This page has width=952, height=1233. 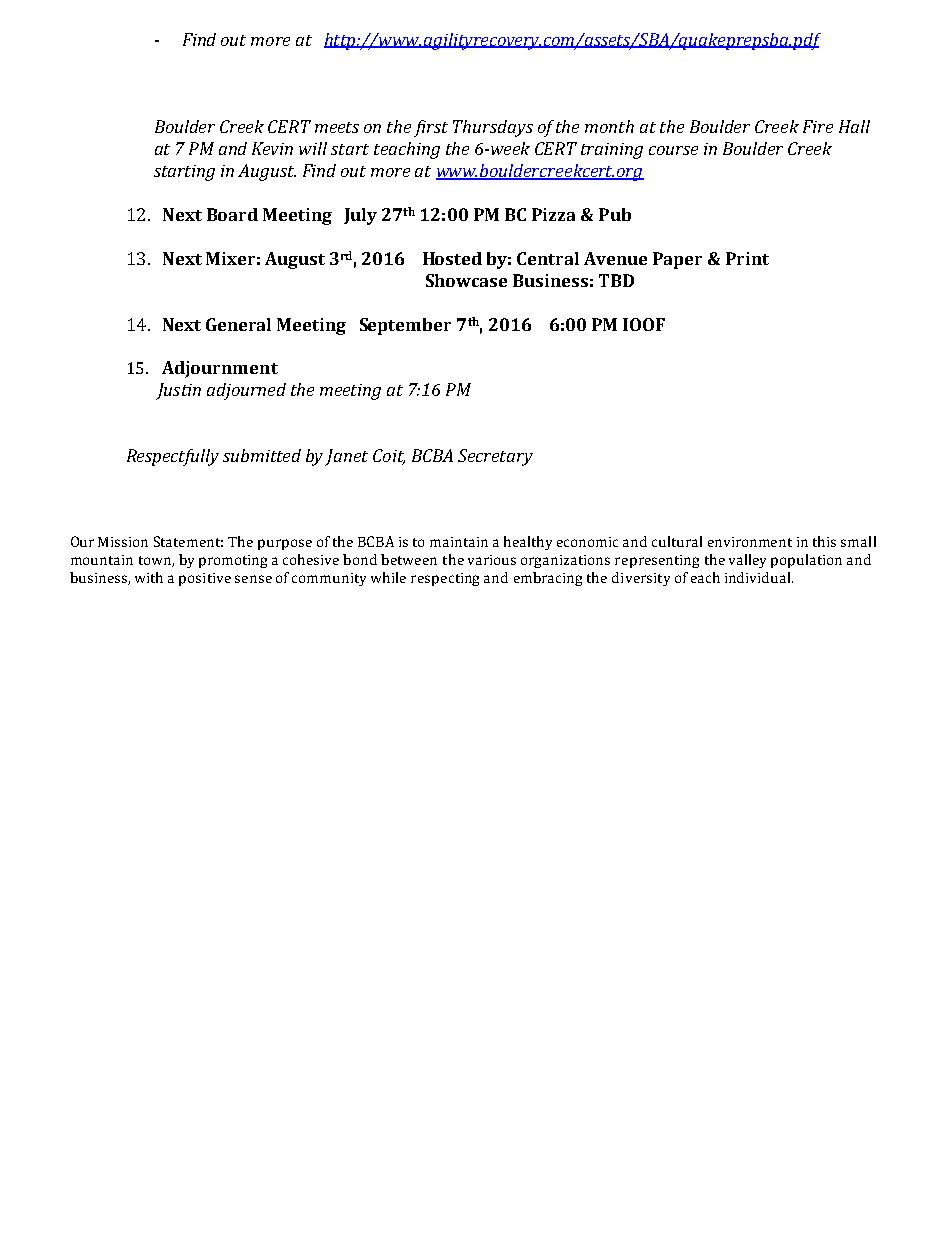 What do you see at coordinates (272, 148) in the page?
I see `Kevin` at bounding box center [272, 148].
